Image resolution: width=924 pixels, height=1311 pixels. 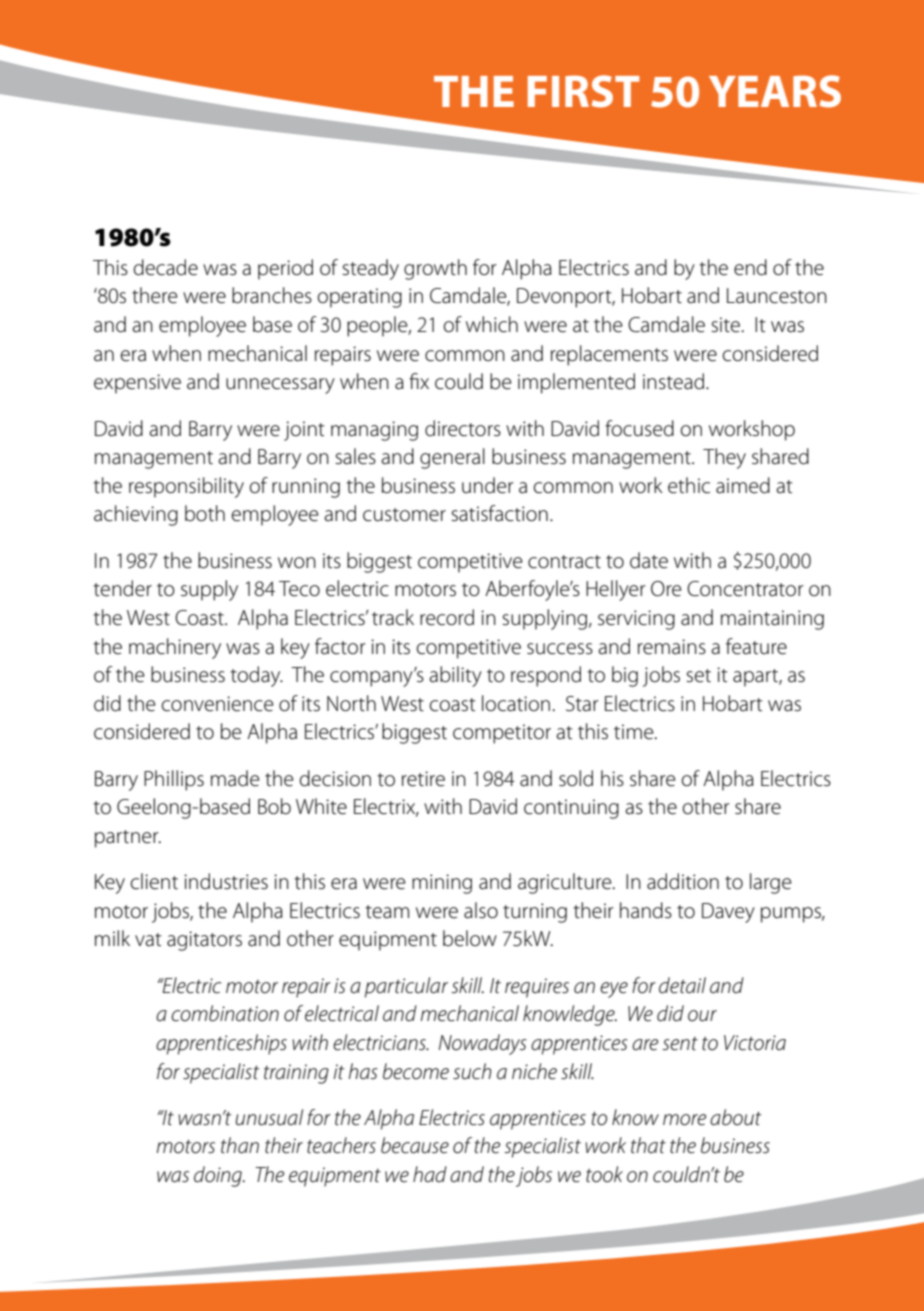 I want to click on because, so click(x=415, y=1145).
